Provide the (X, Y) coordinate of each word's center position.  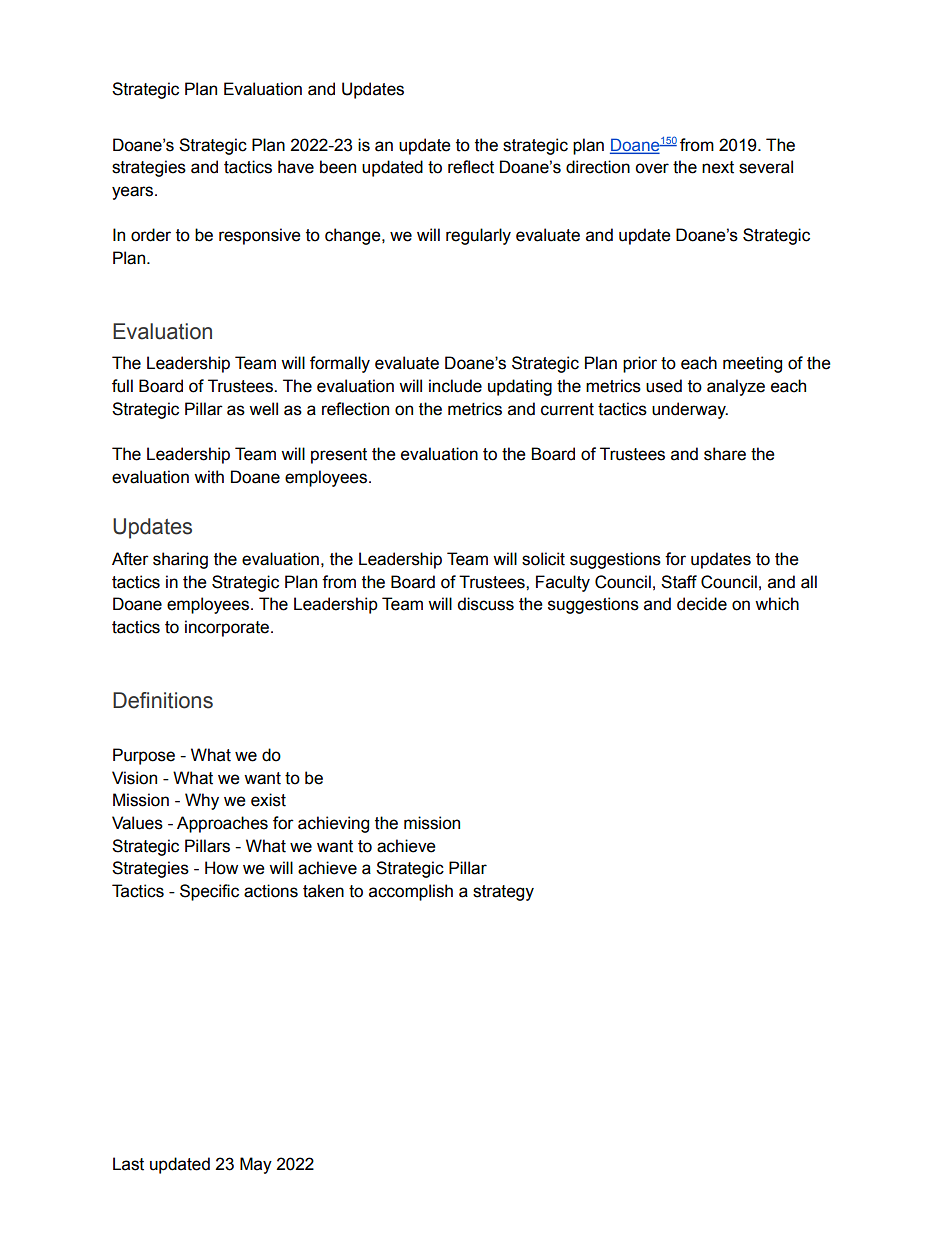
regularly (478, 236)
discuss (485, 604)
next (718, 167)
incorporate (228, 628)
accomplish (411, 892)
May (256, 1165)
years (134, 193)
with (209, 477)
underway (690, 410)
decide (702, 604)
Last (128, 1164)
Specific (209, 892)
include (455, 386)
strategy (503, 893)
